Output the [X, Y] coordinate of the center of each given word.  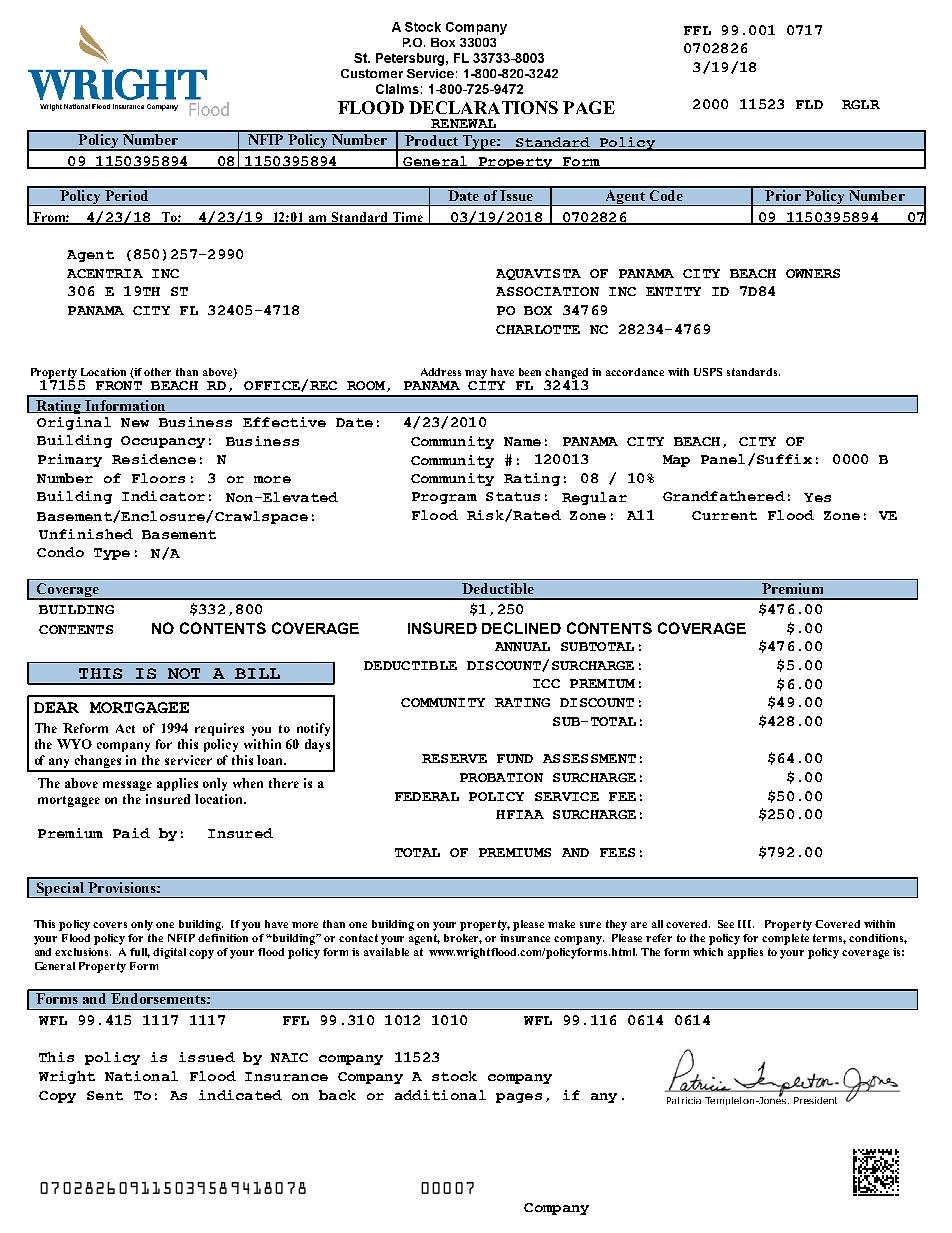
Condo [60, 552]
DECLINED [521, 628]
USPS [708, 372]
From [50, 218]
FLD [809, 104]
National [141, 1076]
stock [454, 1076]
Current [724, 515]
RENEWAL [464, 125]
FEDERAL [427, 796]
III [746, 924]
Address [441, 372]
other [157, 372]
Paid [131, 833]
